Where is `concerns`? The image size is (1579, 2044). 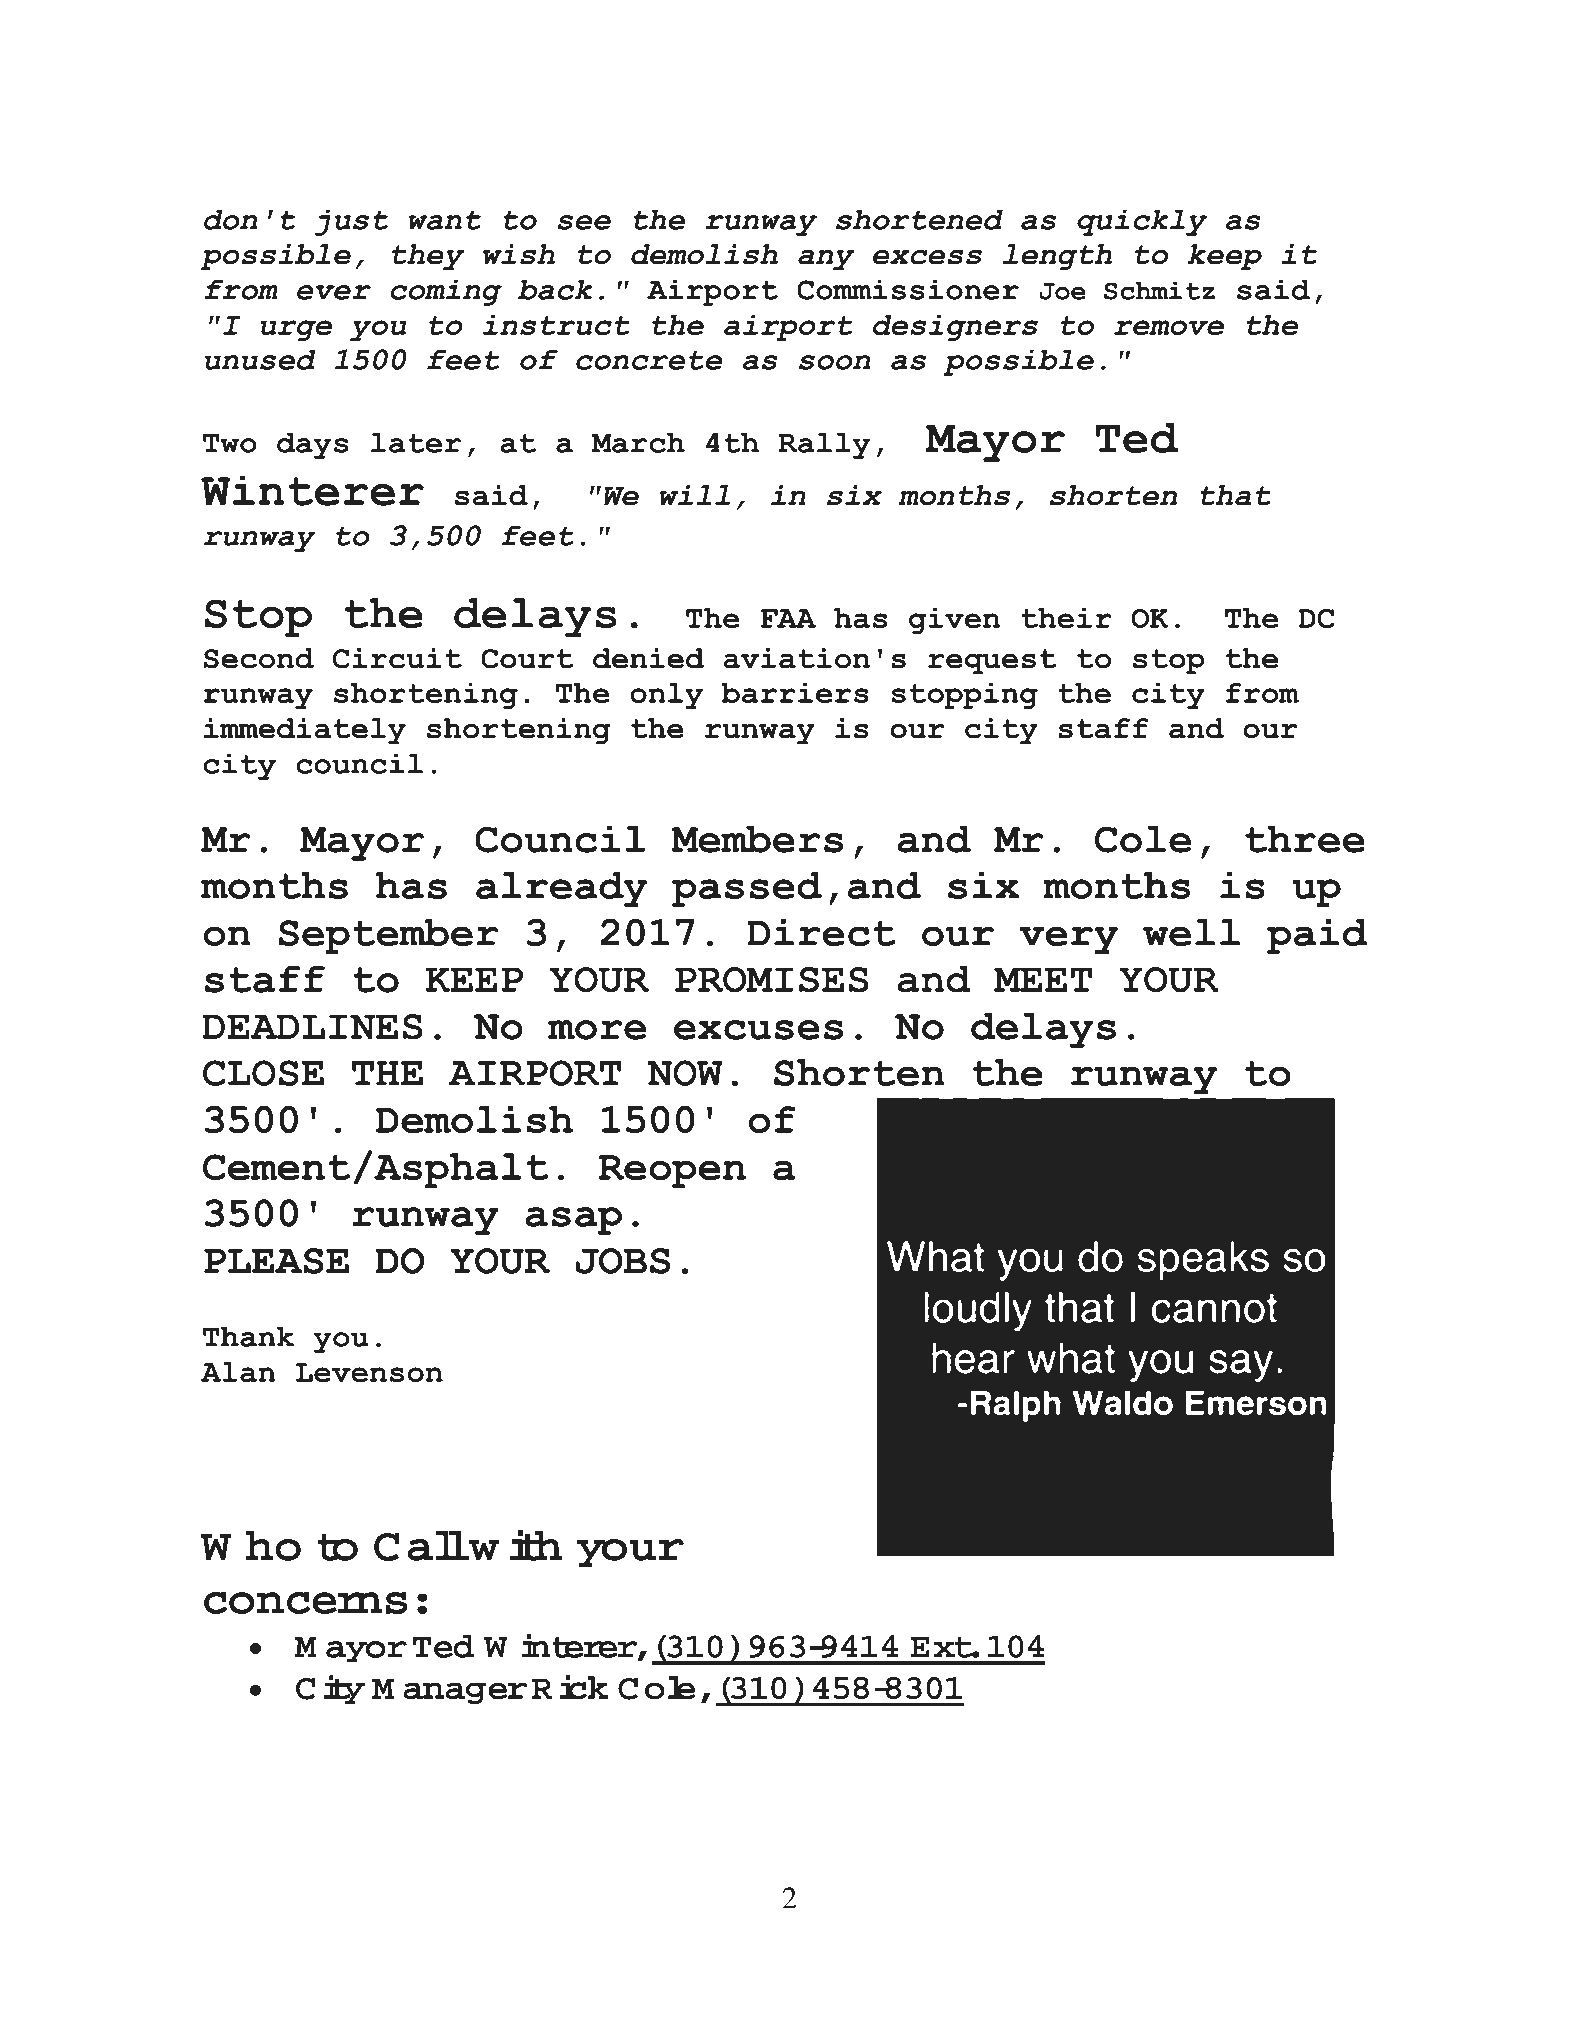
concerns is located at coordinates (306, 1603).
